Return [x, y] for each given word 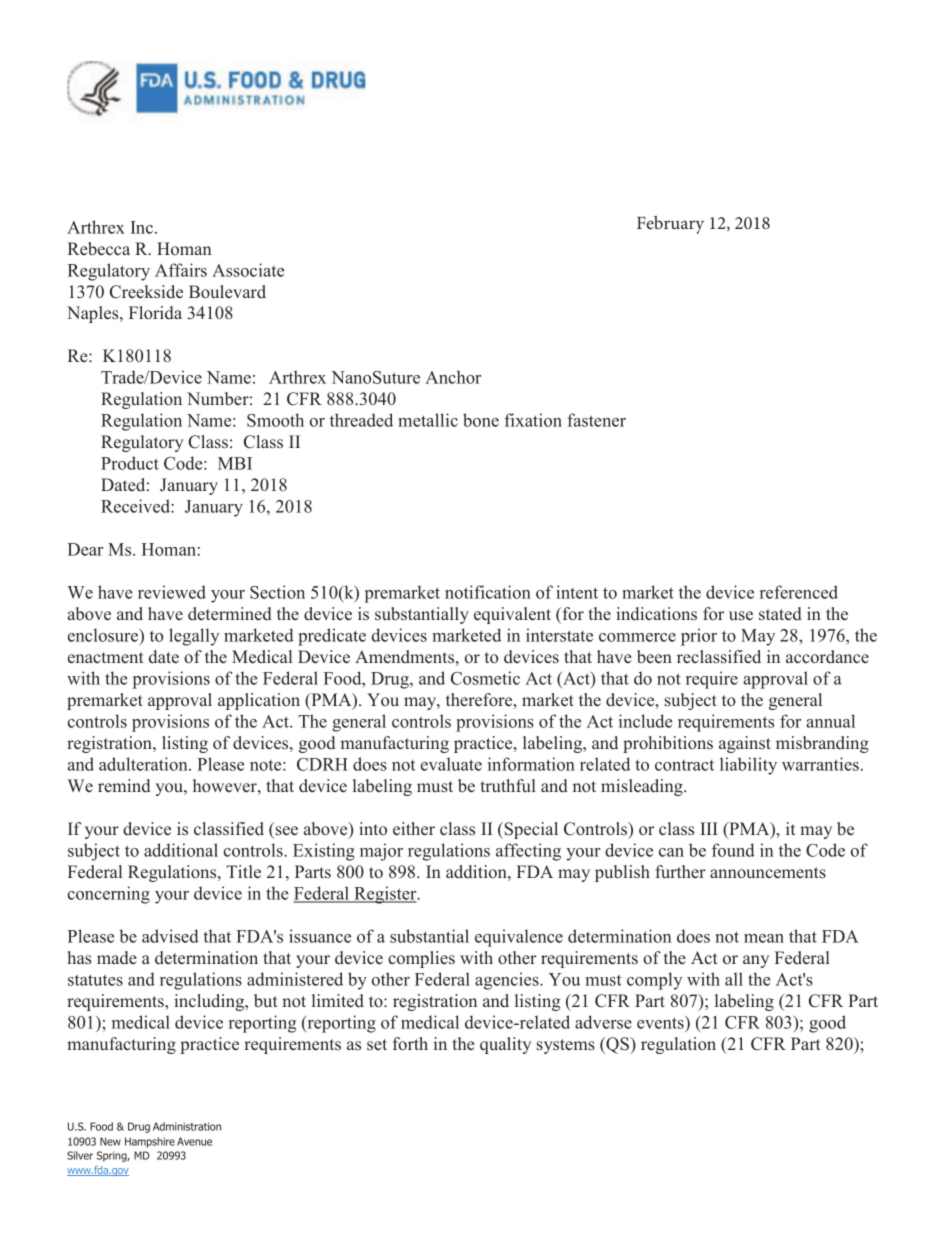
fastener [596, 420]
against [745, 744]
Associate [248, 270]
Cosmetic [485, 678]
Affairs [181, 270]
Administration [187, 1126]
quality [505, 1045]
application [259, 701]
